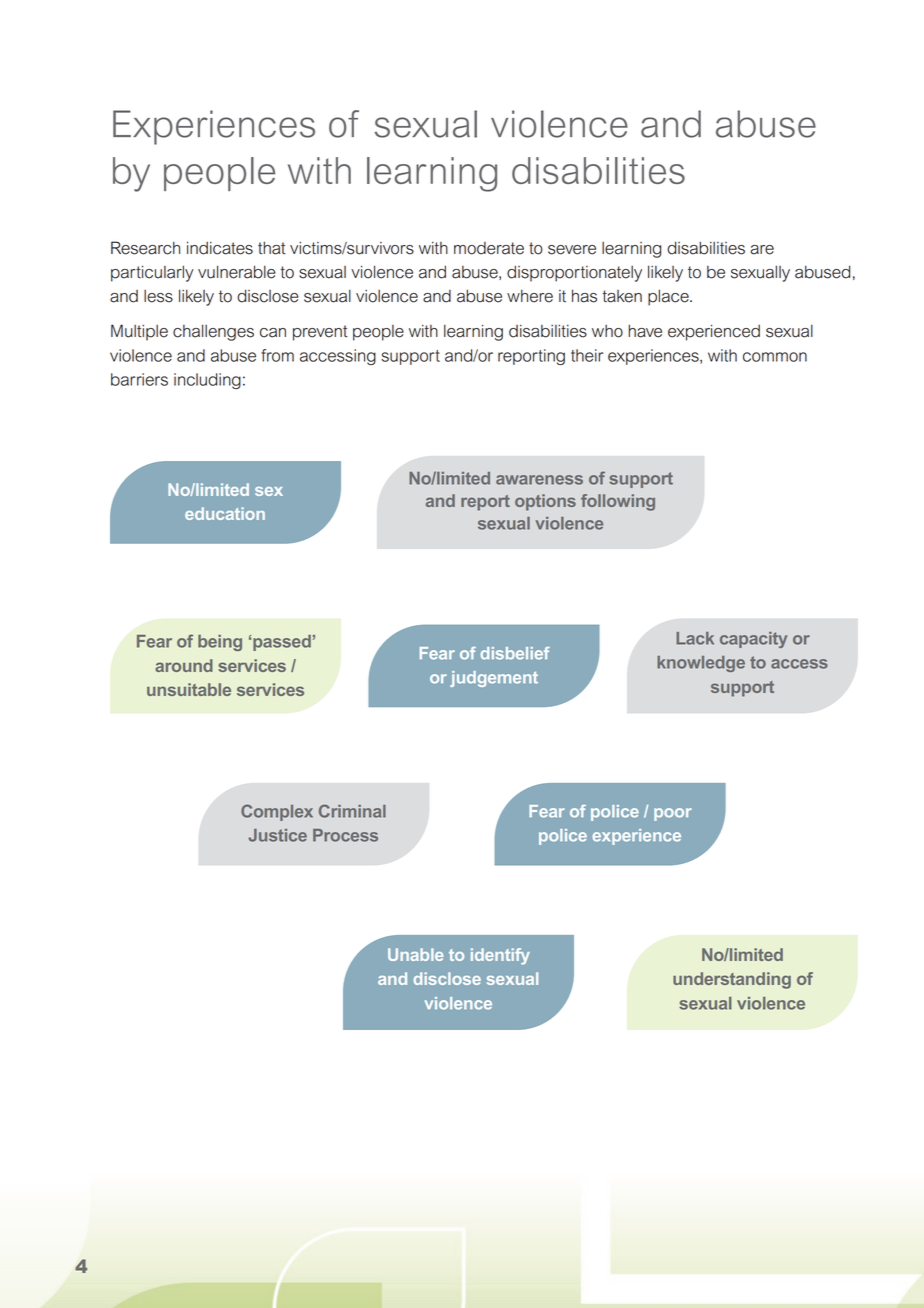 This document has width=924, height=1308. I want to click on Unable, so click(415, 954).
